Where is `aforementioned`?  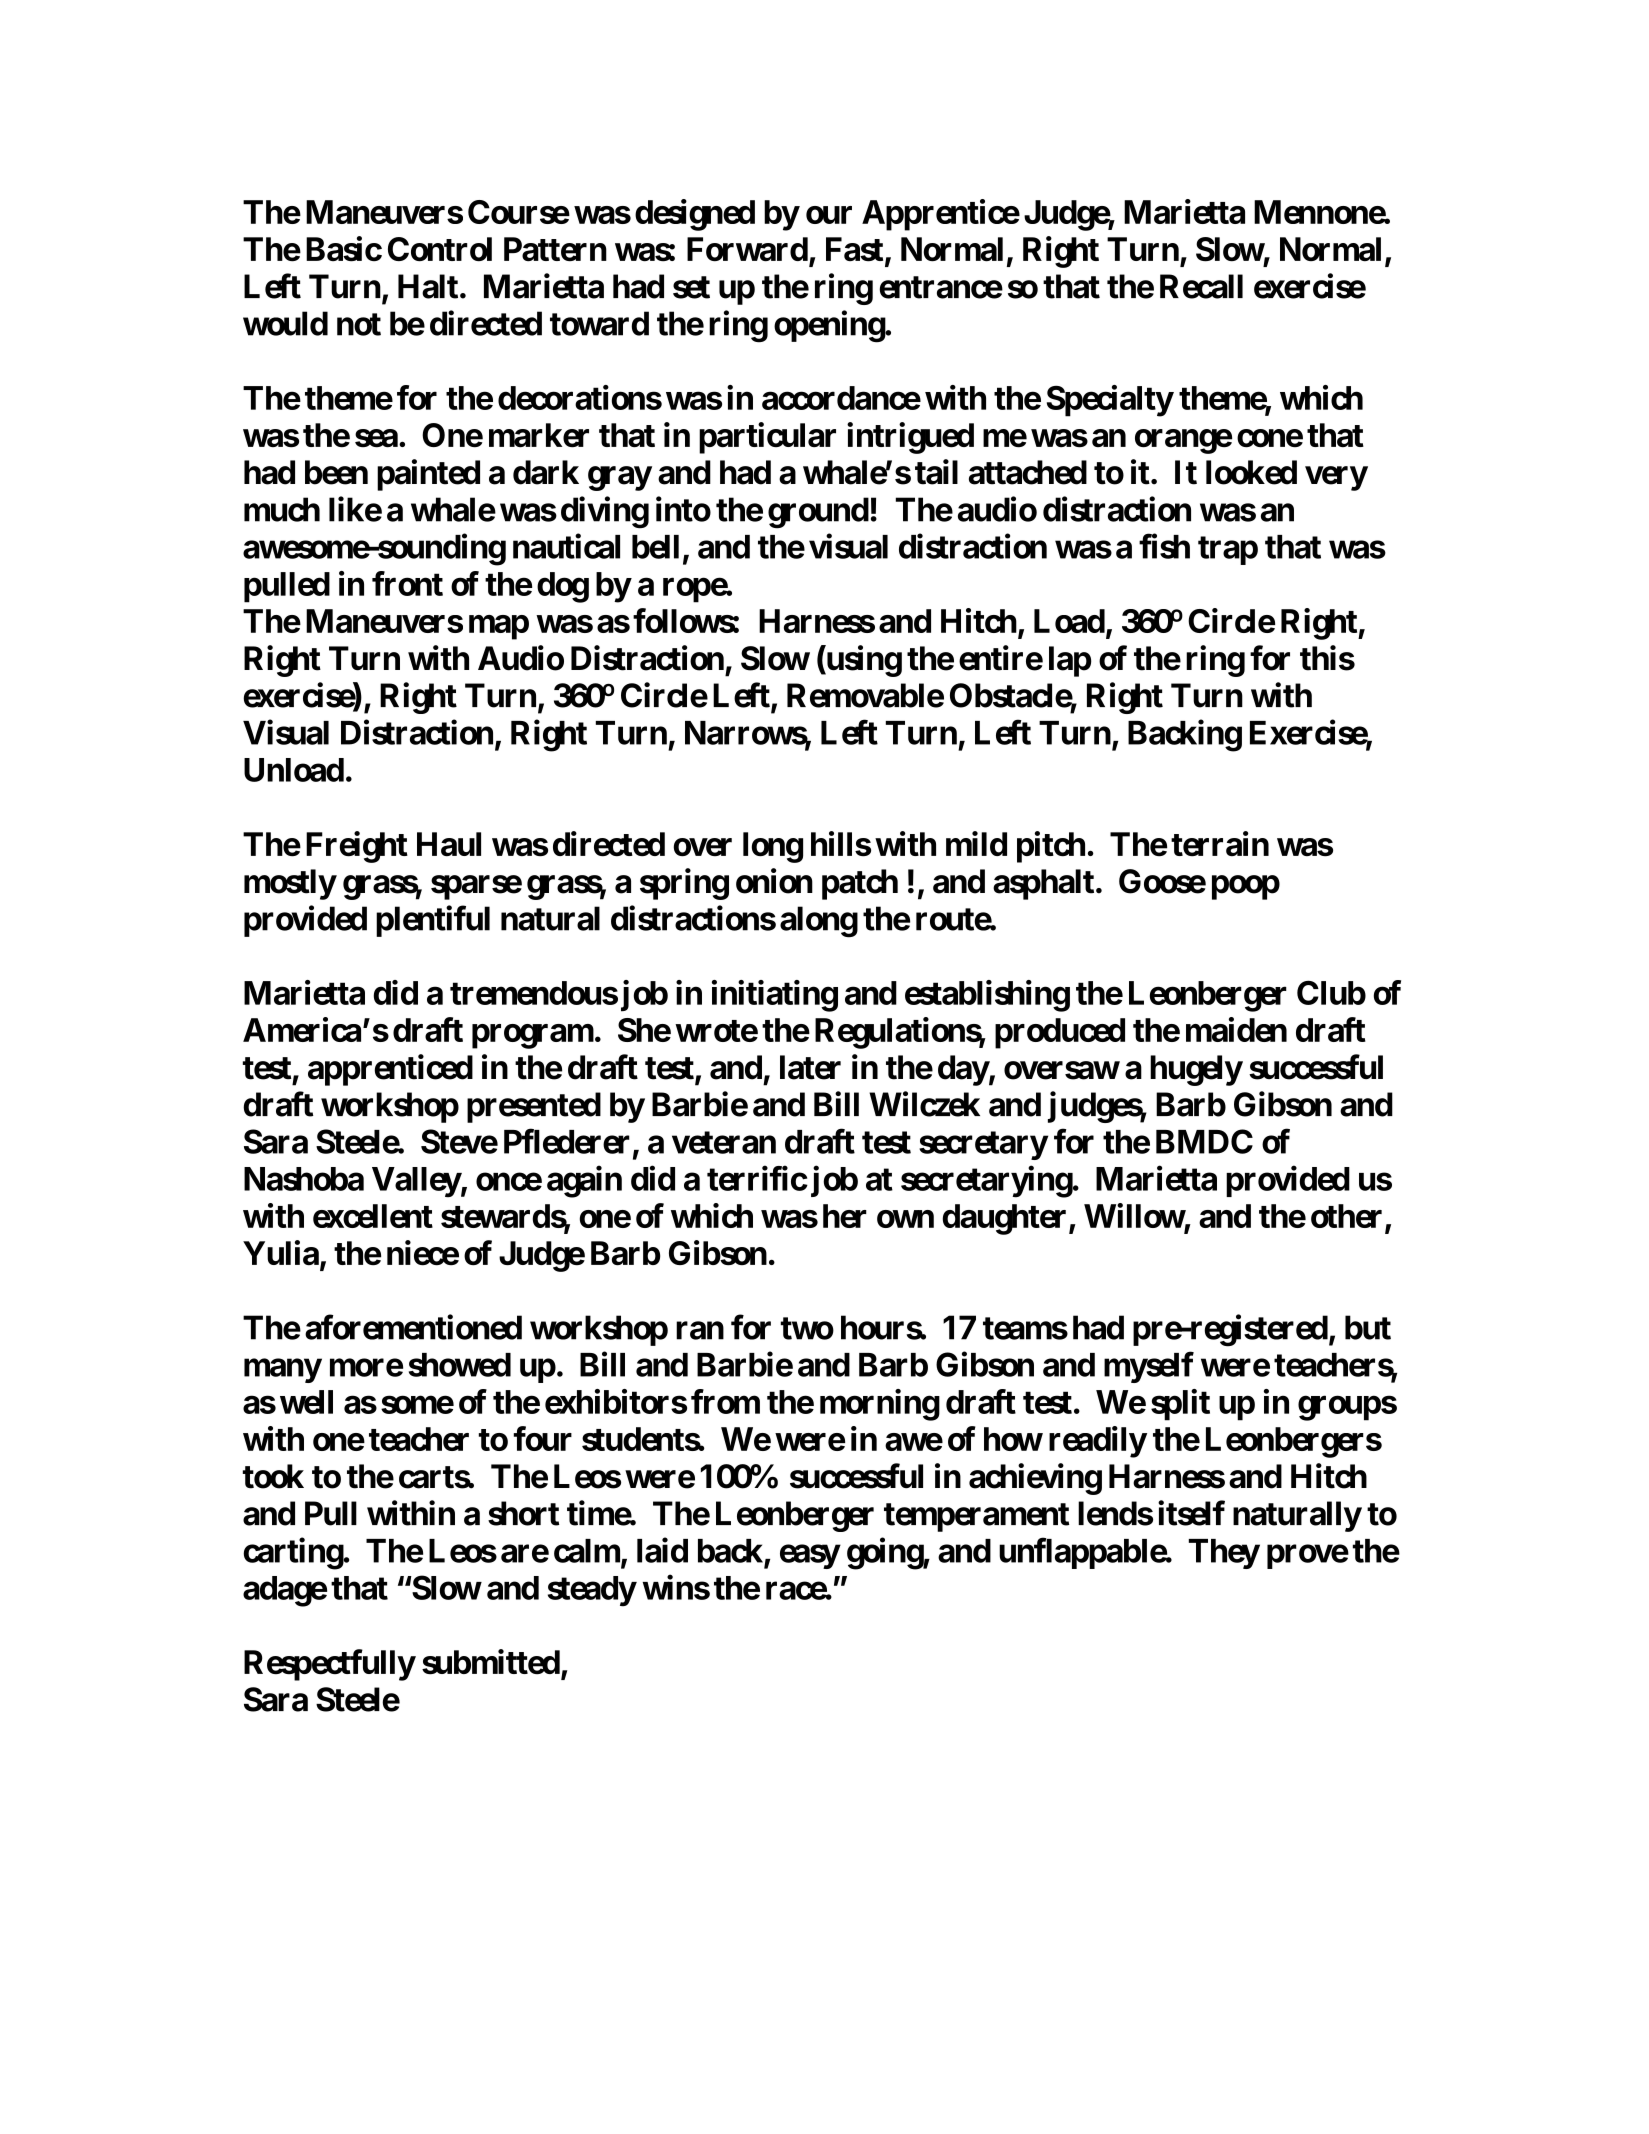 aforementioned is located at coordinates (413, 1327).
